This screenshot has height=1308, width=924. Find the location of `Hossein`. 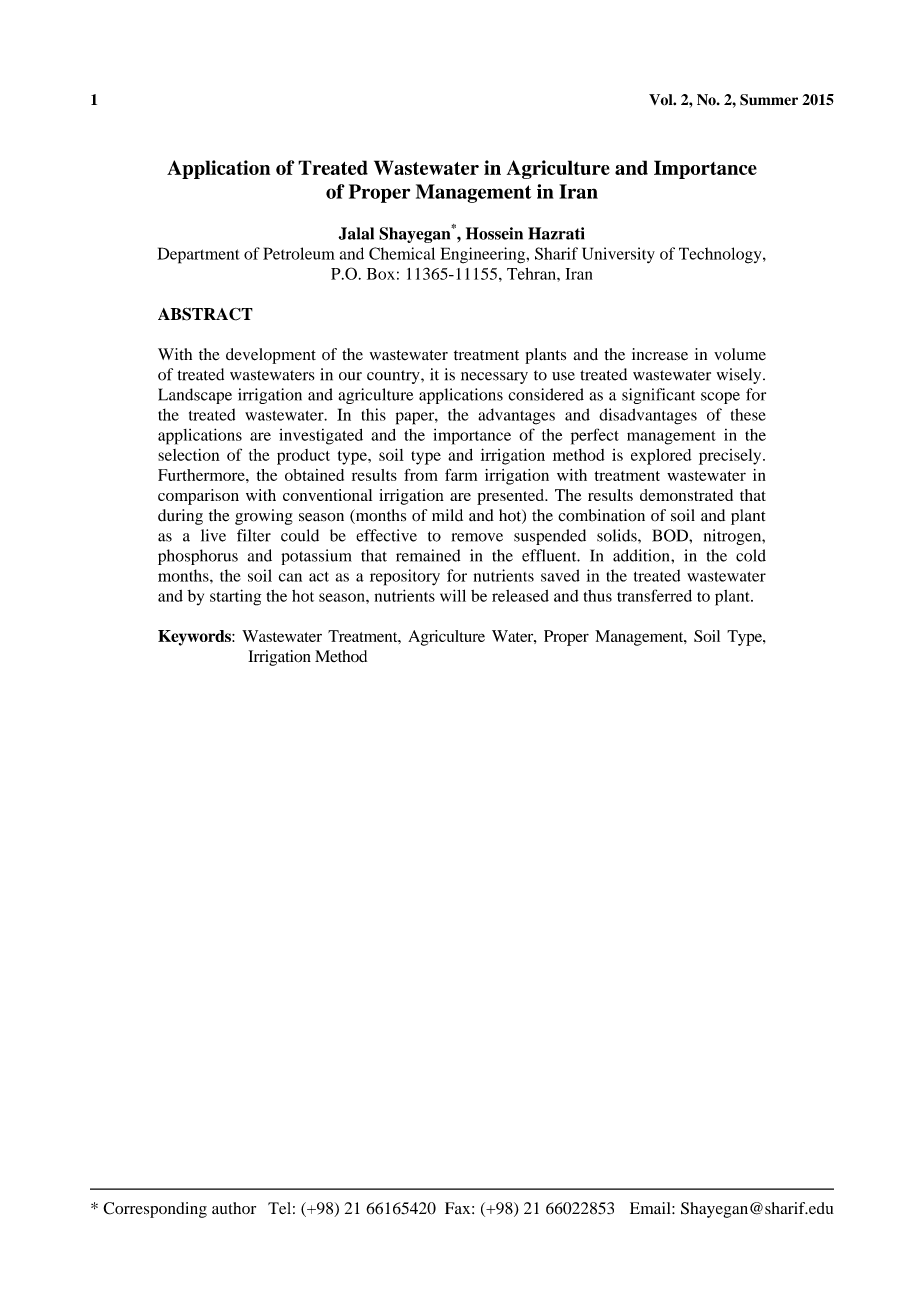

Hossein is located at coordinates (494, 233).
